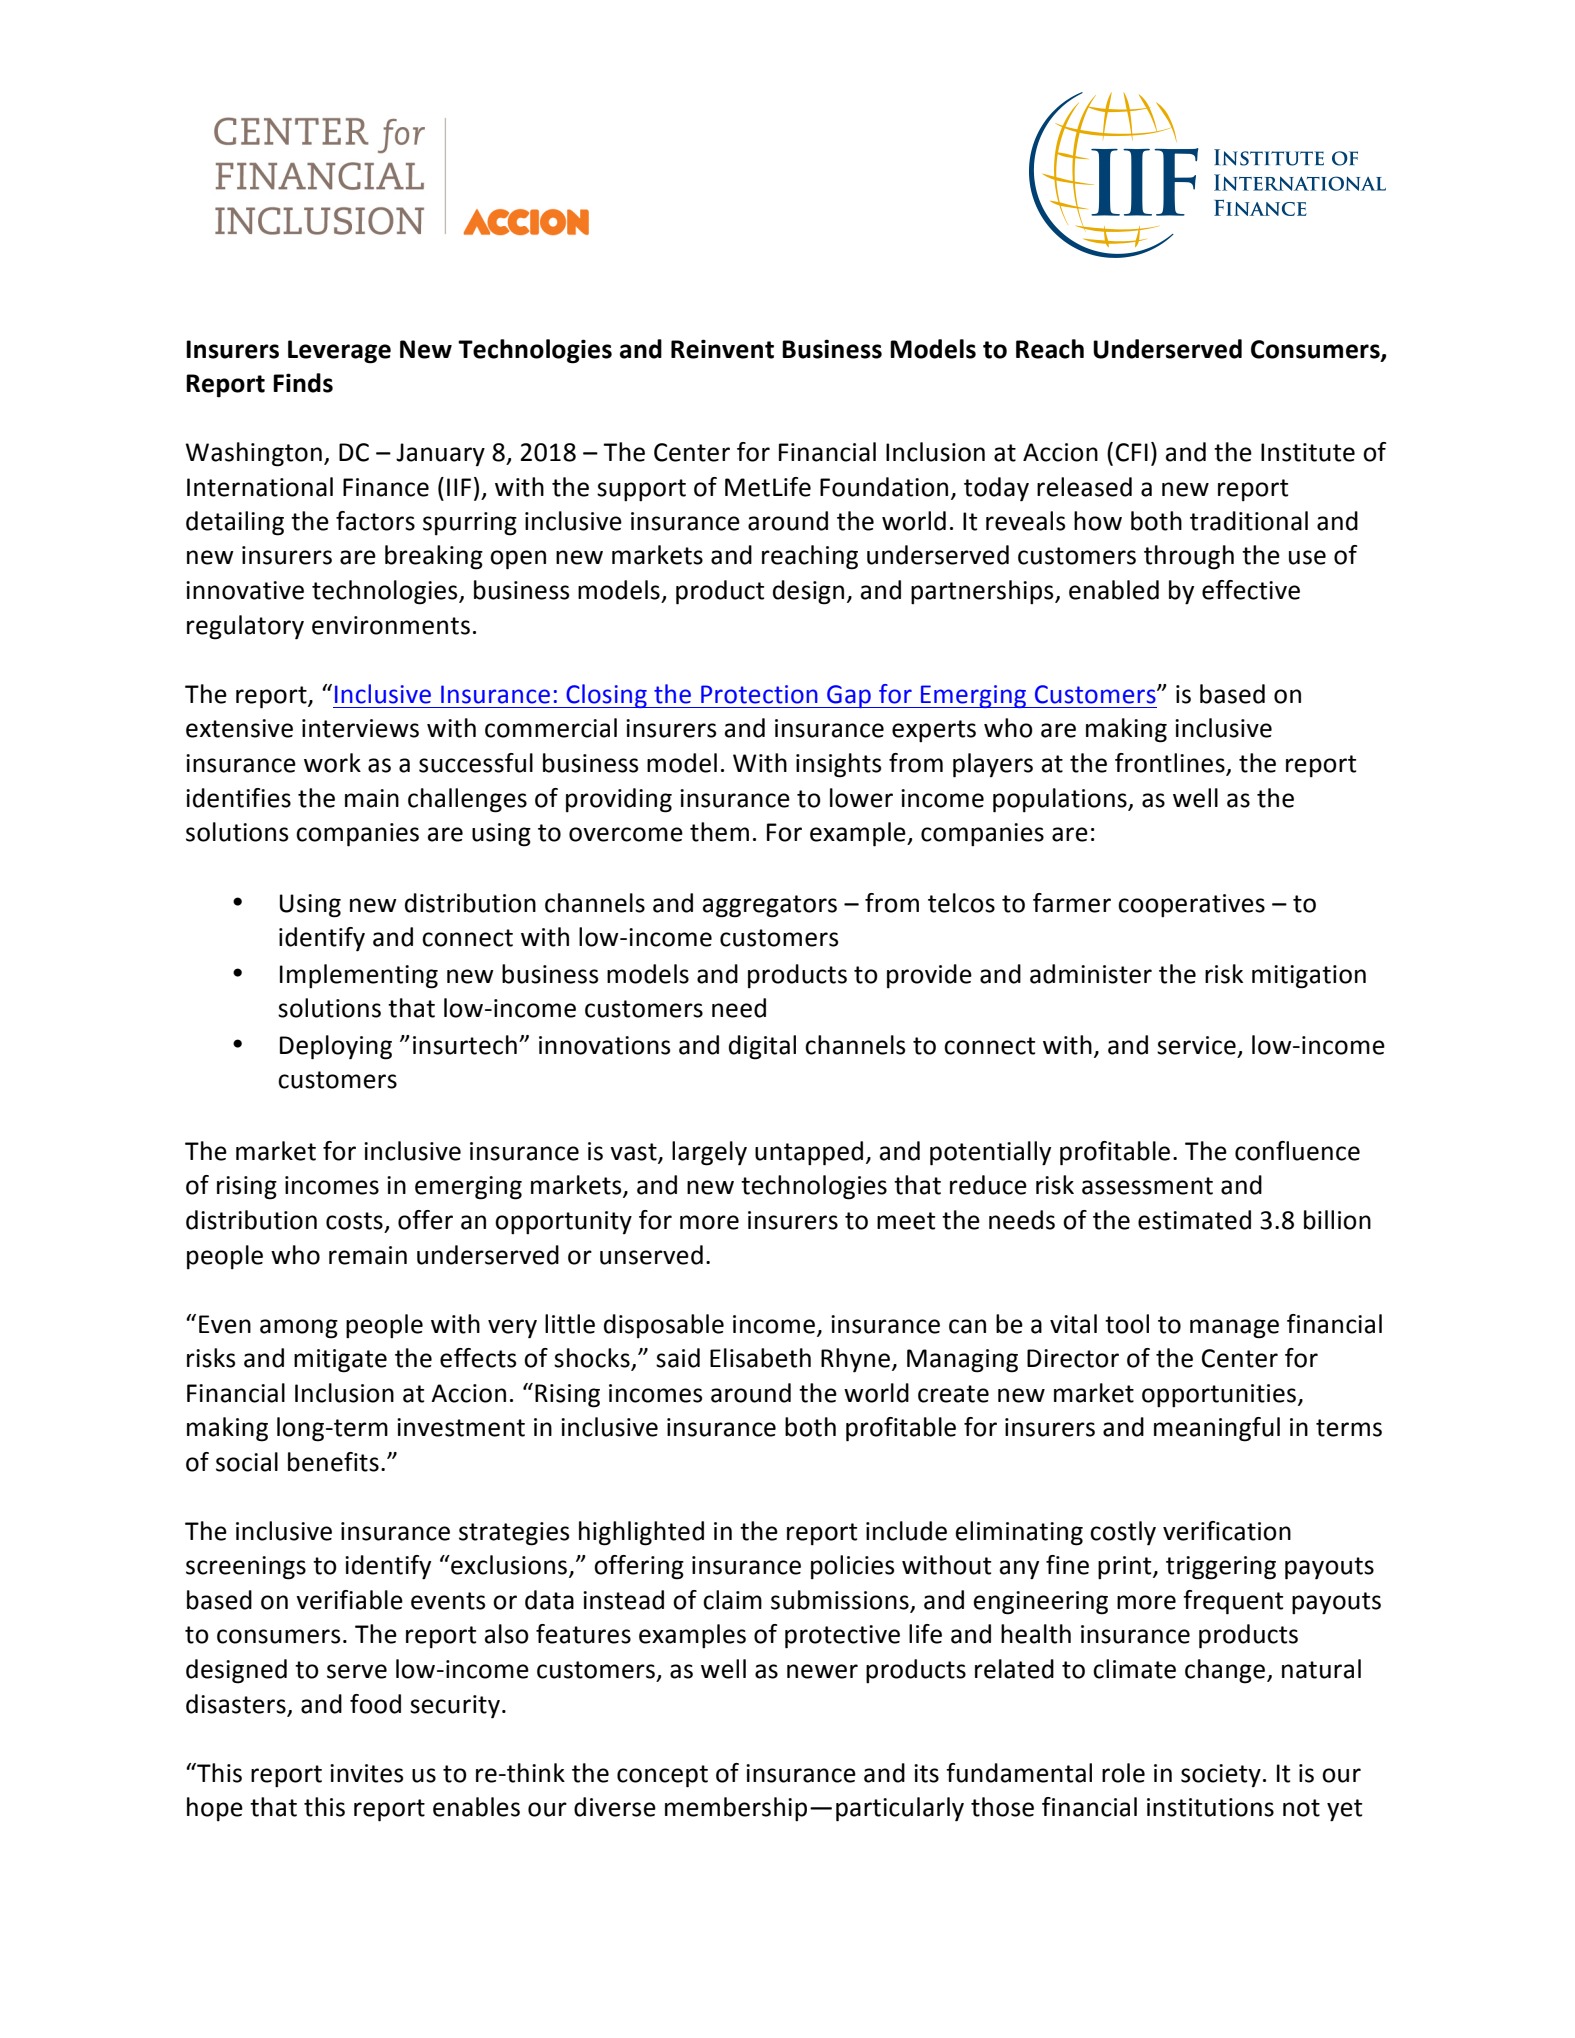 Image resolution: width=1575 pixels, height=2038 pixels. I want to click on Elisabeth, so click(760, 1358).
